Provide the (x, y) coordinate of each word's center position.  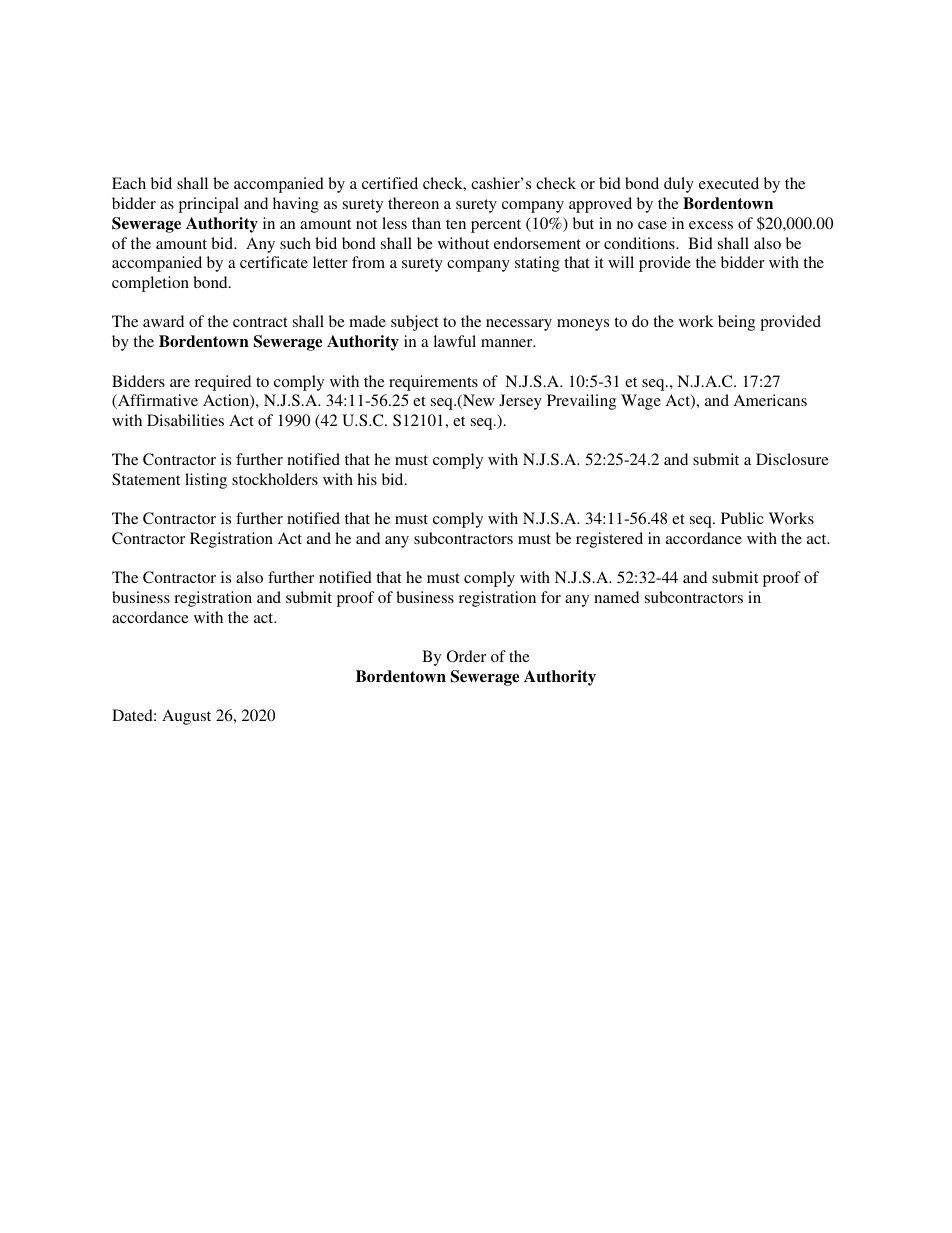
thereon (413, 203)
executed (729, 183)
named (616, 597)
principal (209, 205)
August (186, 717)
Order (466, 656)
